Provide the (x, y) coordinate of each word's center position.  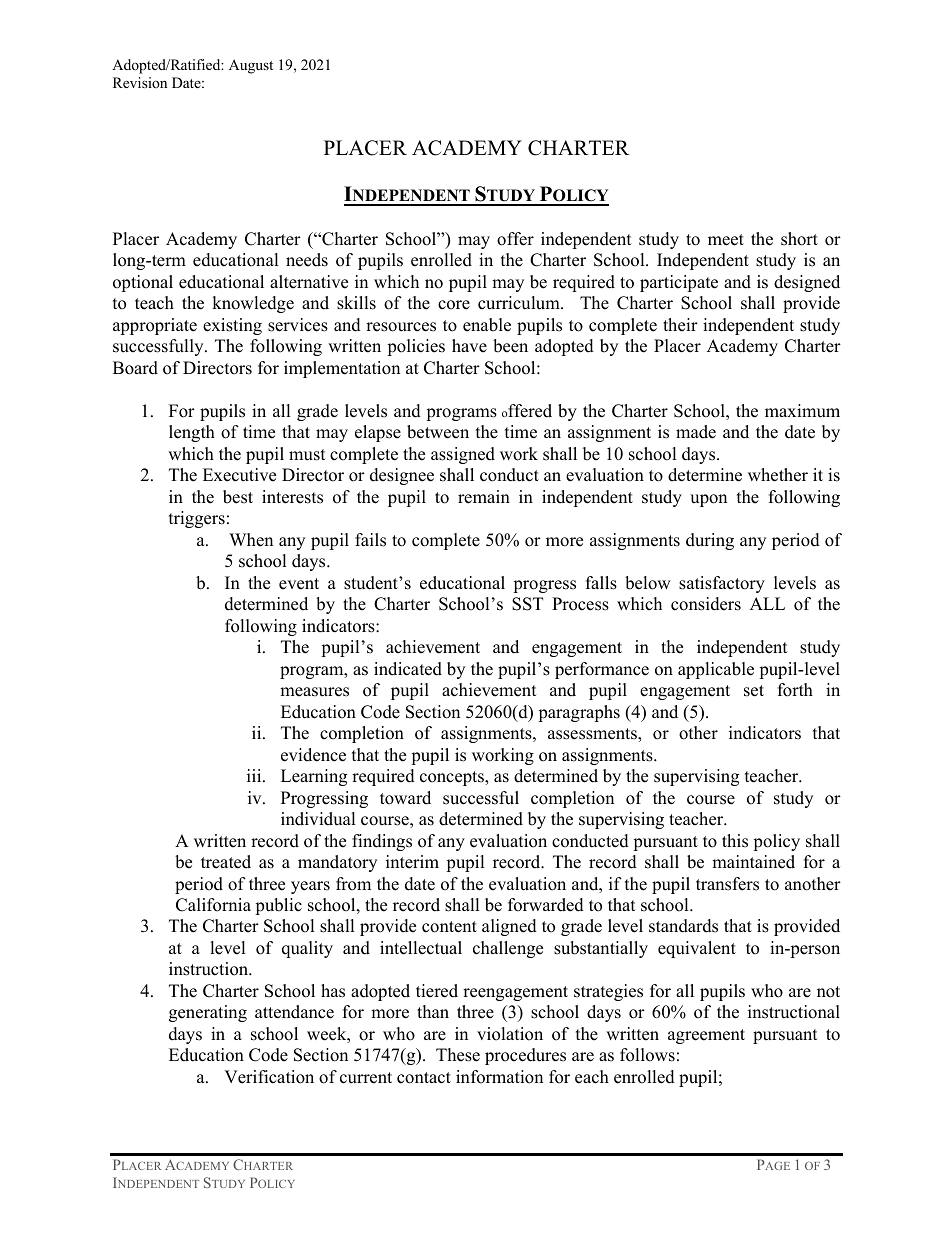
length (192, 433)
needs (307, 260)
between (438, 432)
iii (255, 775)
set (754, 691)
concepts (453, 778)
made (696, 432)
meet (726, 240)
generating (208, 1013)
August (251, 66)
